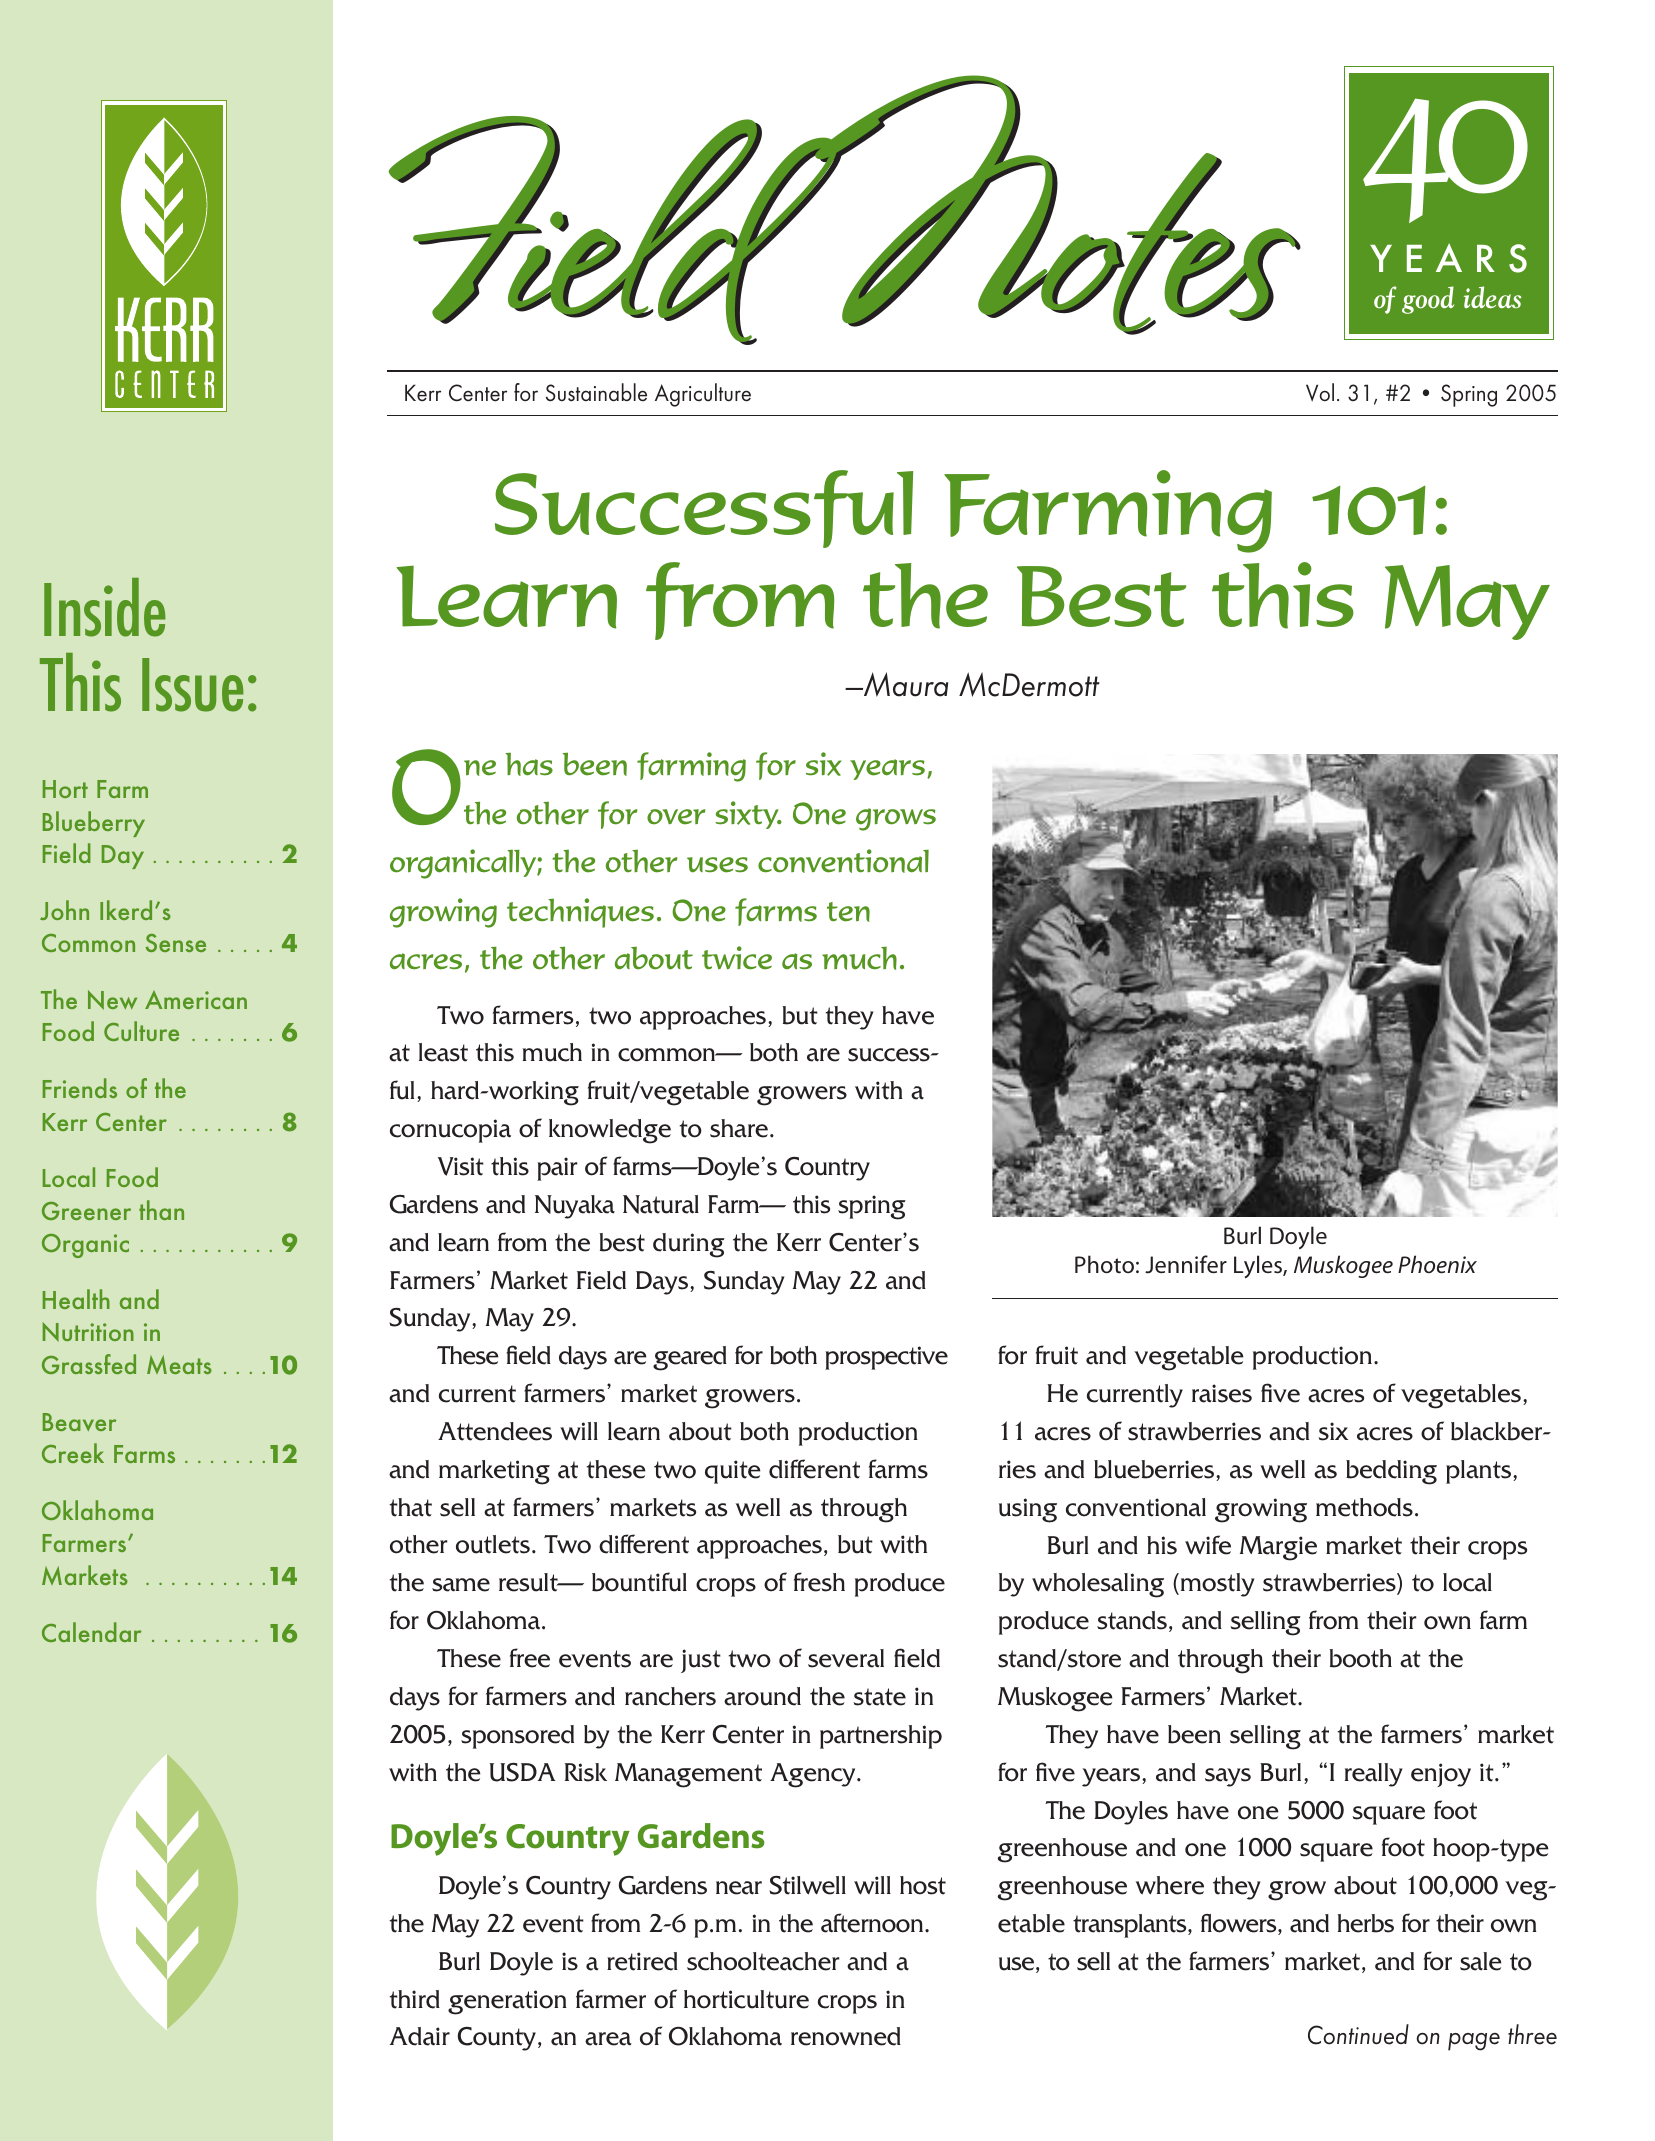 The height and width of the document is (2141, 1655). Describe the element at coordinates (1391, 1472) in the document. I see `bedding` at that location.
